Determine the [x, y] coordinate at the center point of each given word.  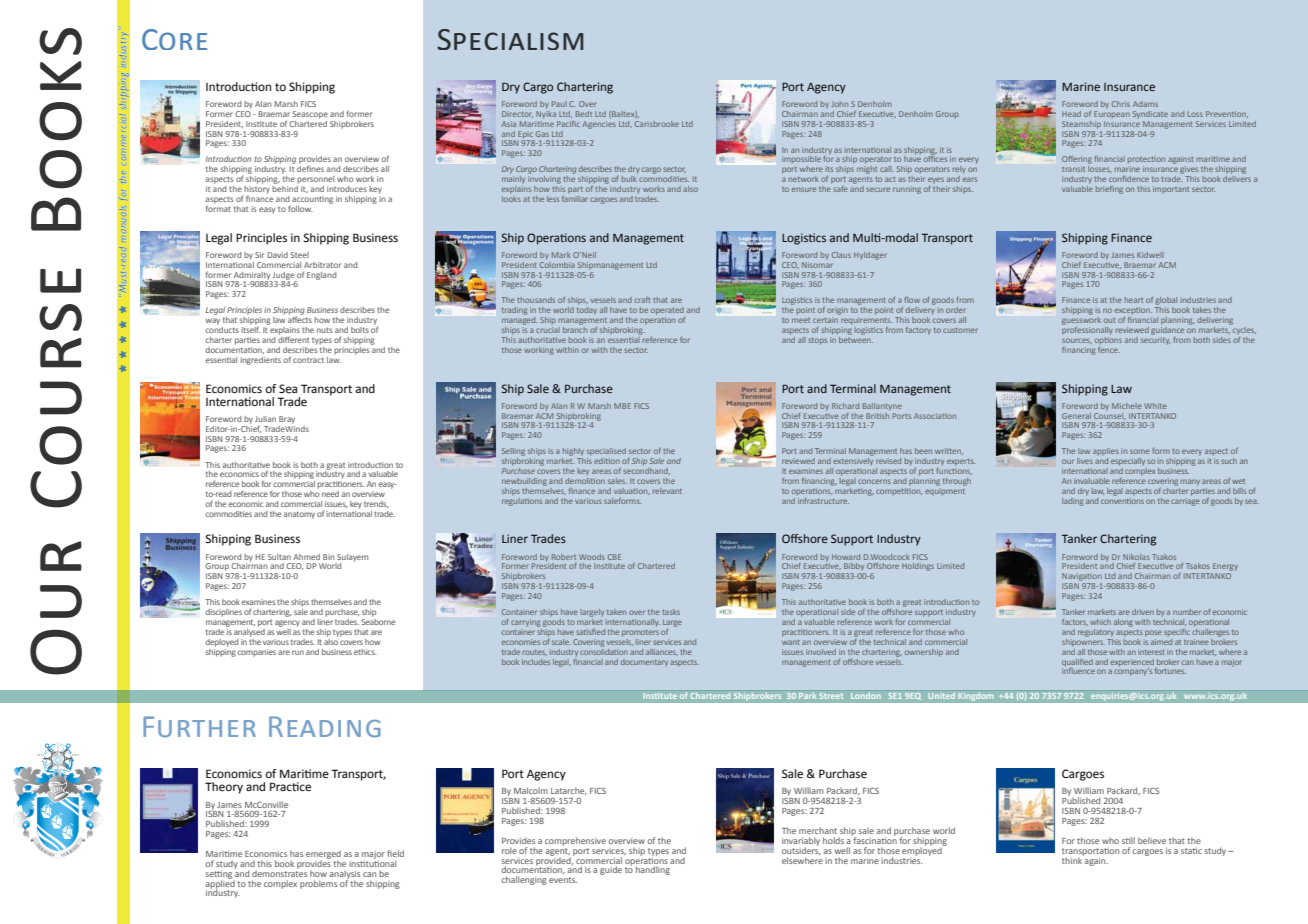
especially [1128, 462]
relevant [667, 491]
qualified [1077, 662]
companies [256, 653]
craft [643, 300]
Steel [299, 255]
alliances [662, 652]
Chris [1121, 104]
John [839, 104]
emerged [323, 855]
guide [611, 870]
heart [1134, 300]
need [330, 494]
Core [174, 39]
